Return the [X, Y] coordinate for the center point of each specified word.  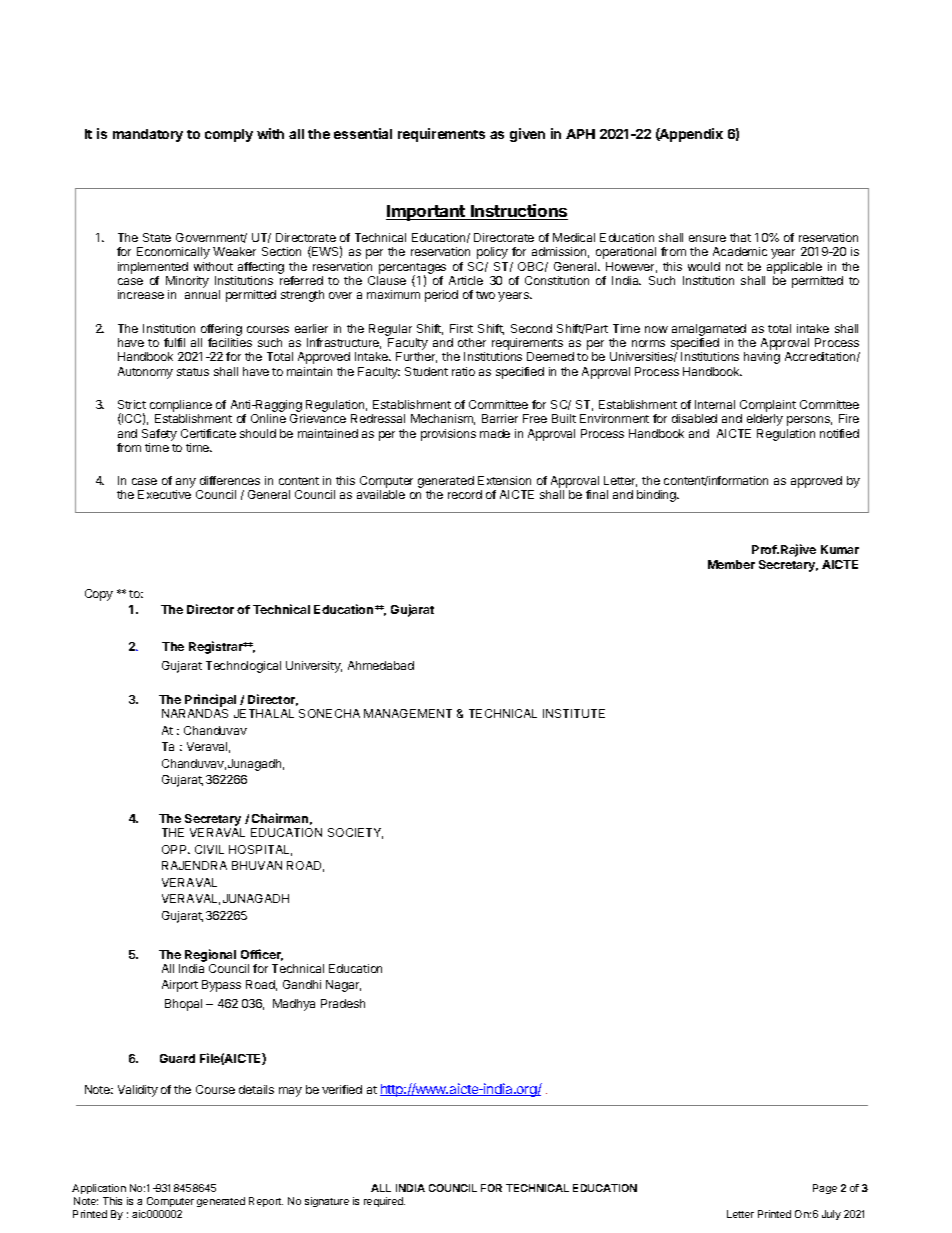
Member [731, 564]
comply [229, 135]
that [740, 237]
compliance [181, 406]
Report [266, 1202]
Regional [210, 955]
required [384, 1202]
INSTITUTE [574, 713]
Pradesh [343, 1003]
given [527, 135]
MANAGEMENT [408, 713]
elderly [765, 420]
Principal [210, 700]
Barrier [500, 418]
